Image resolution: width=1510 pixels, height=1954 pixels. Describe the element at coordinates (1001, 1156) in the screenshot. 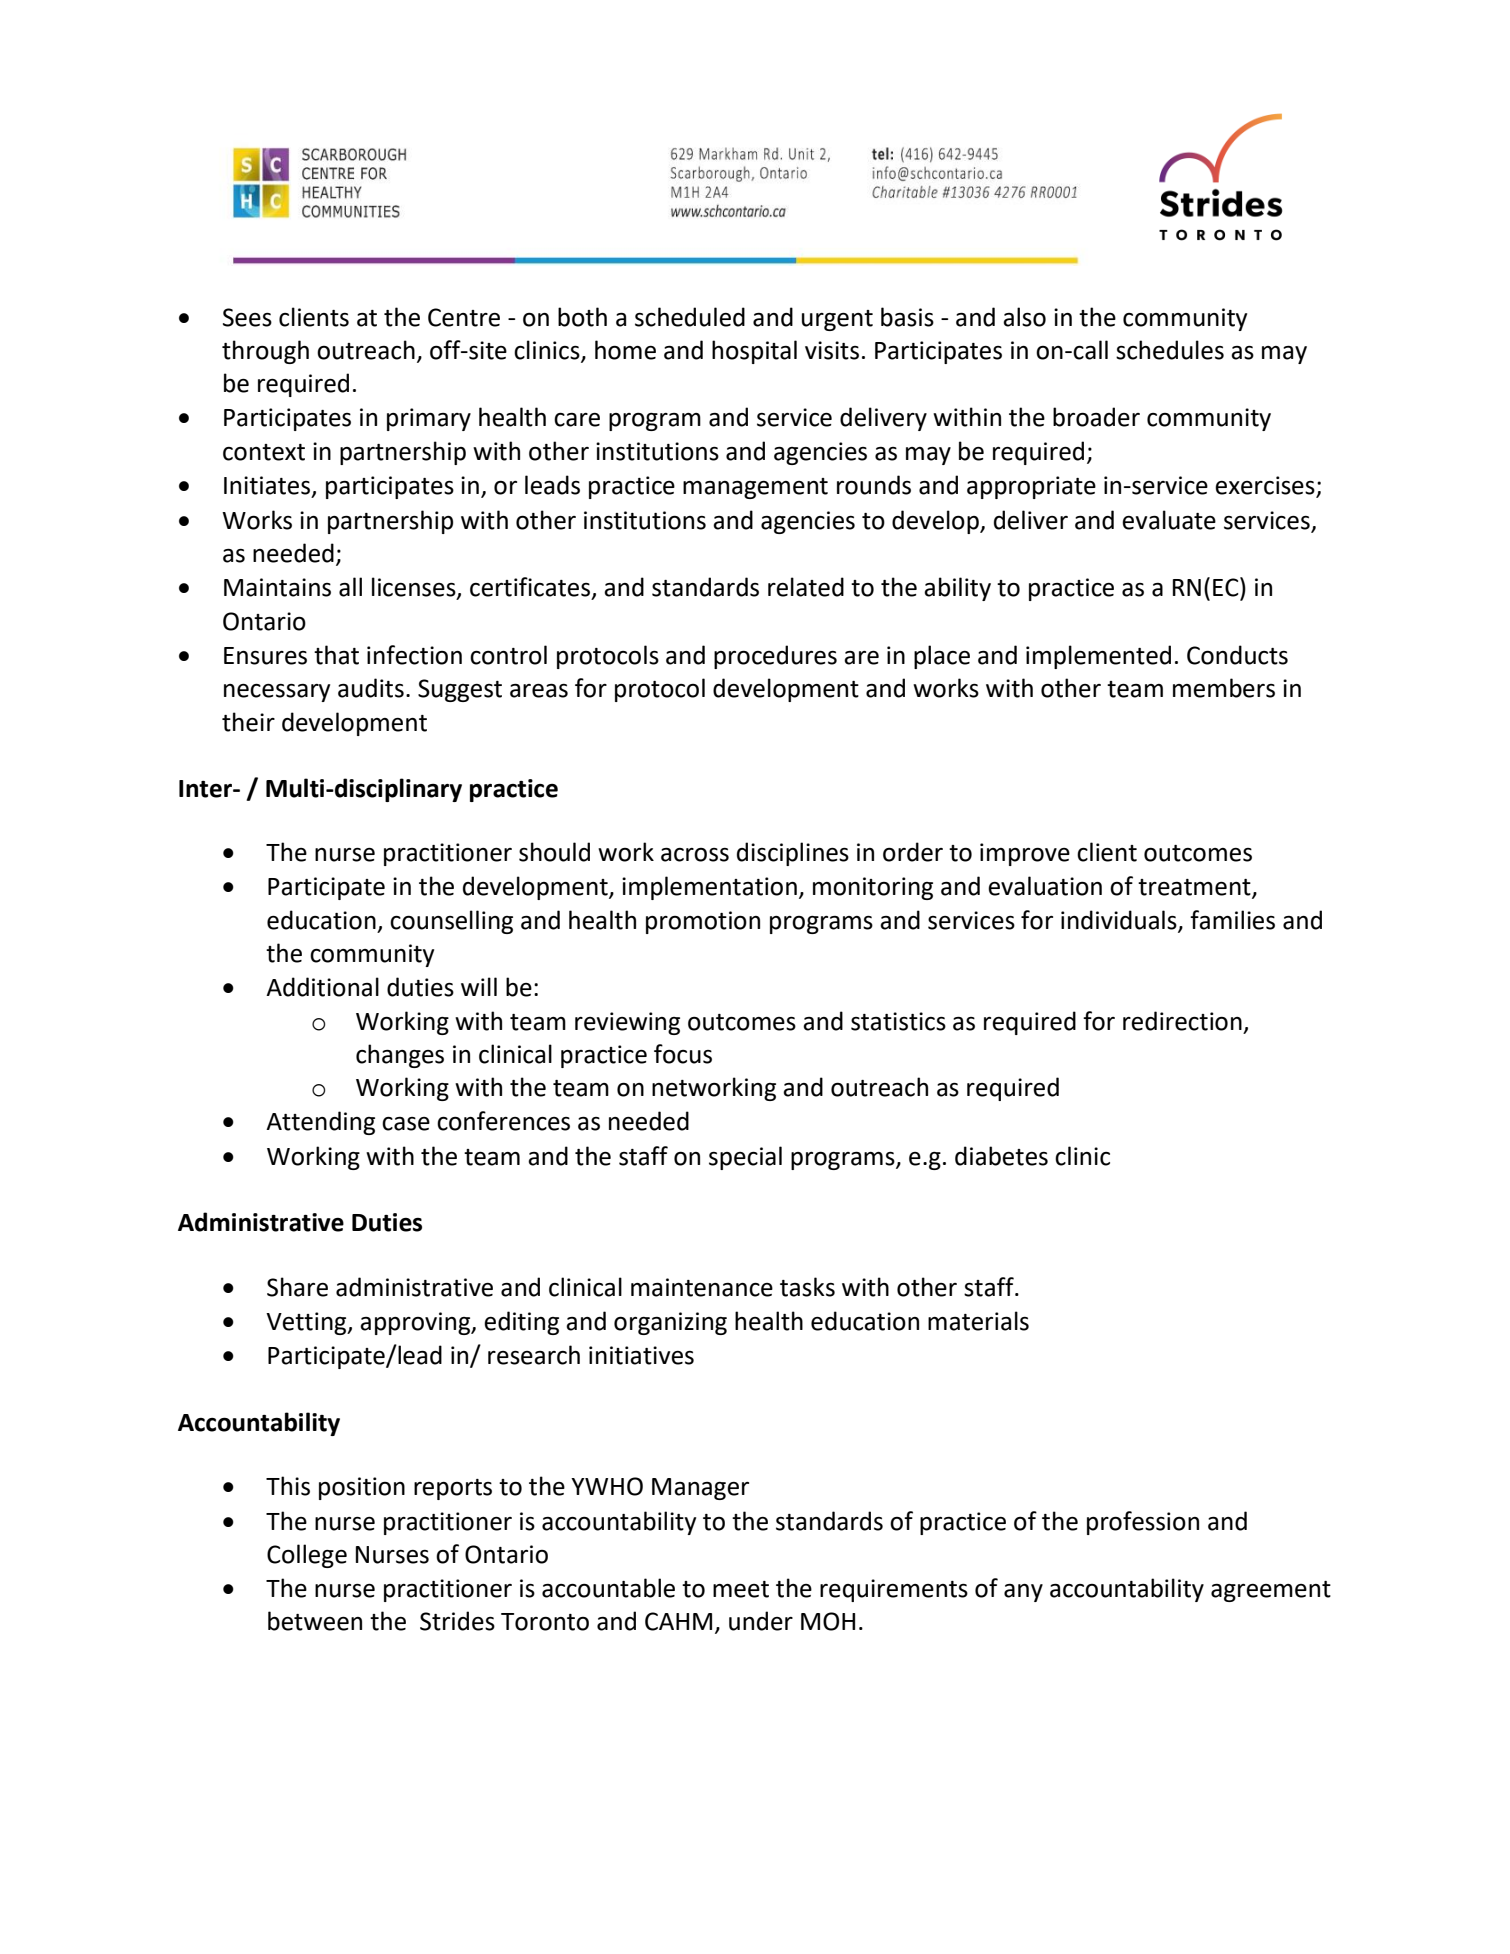

I see `diabetes` at that location.
